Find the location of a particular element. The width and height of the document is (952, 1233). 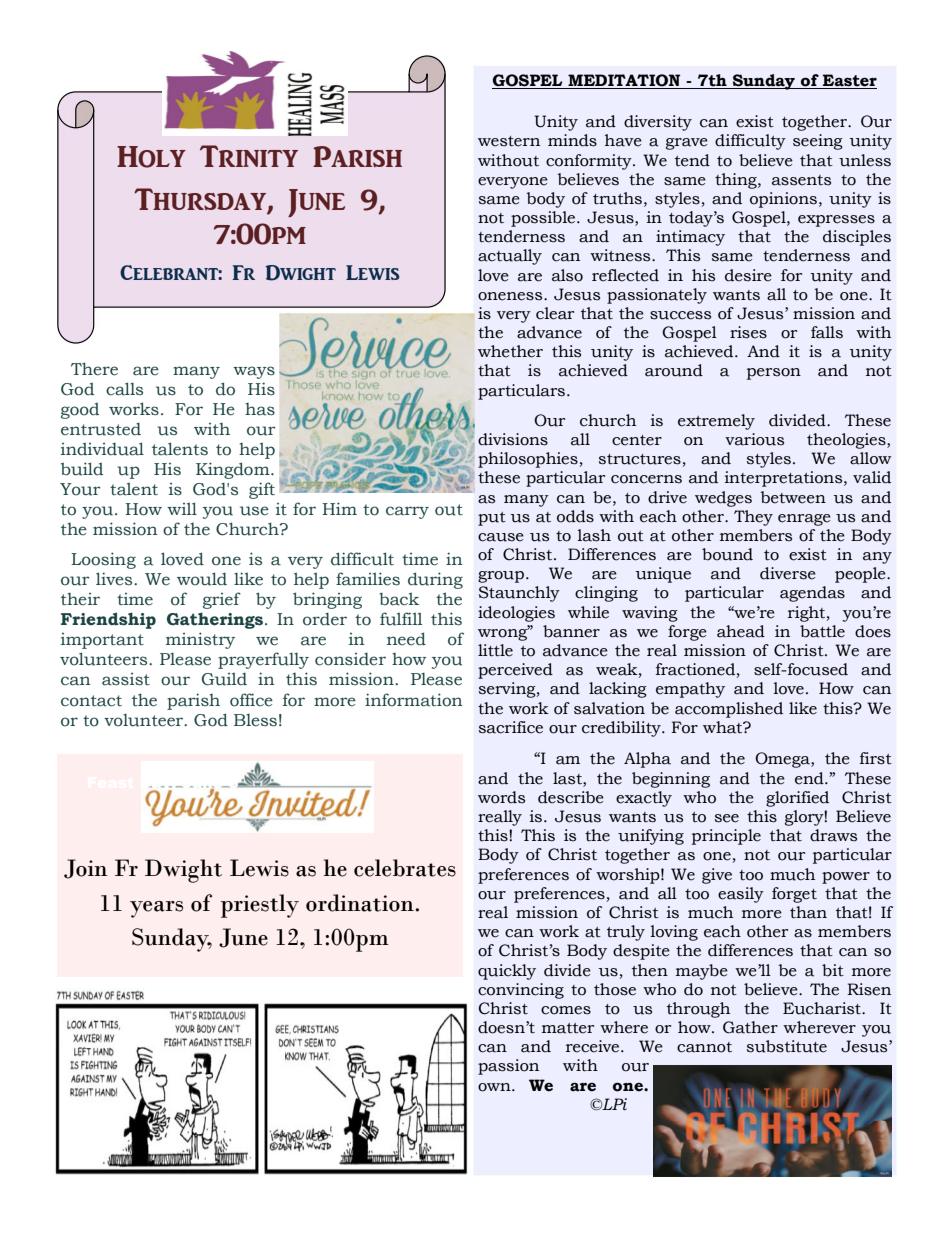

seeing is located at coordinates (818, 142).
